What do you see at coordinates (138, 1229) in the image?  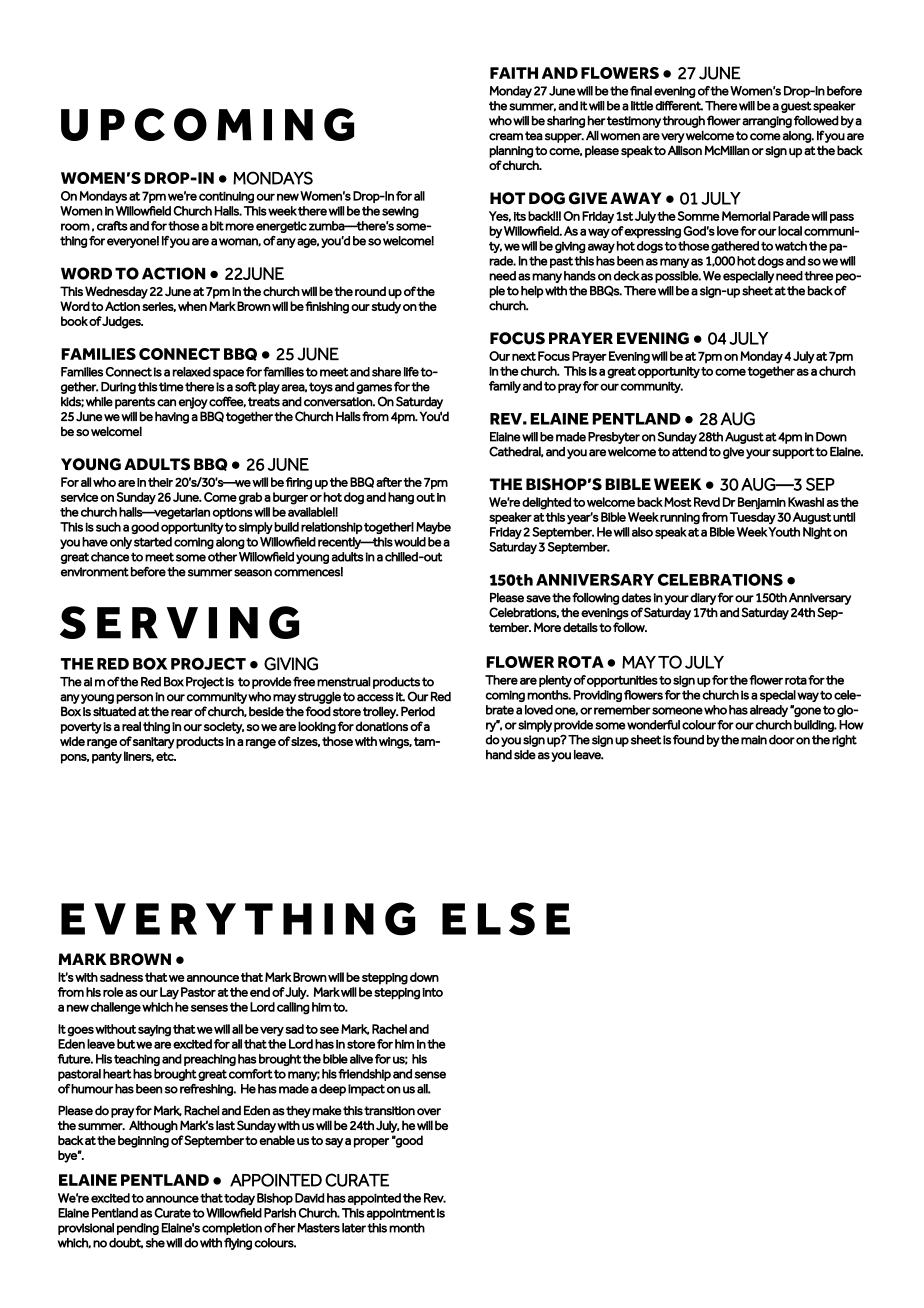 I see `pending` at bounding box center [138, 1229].
